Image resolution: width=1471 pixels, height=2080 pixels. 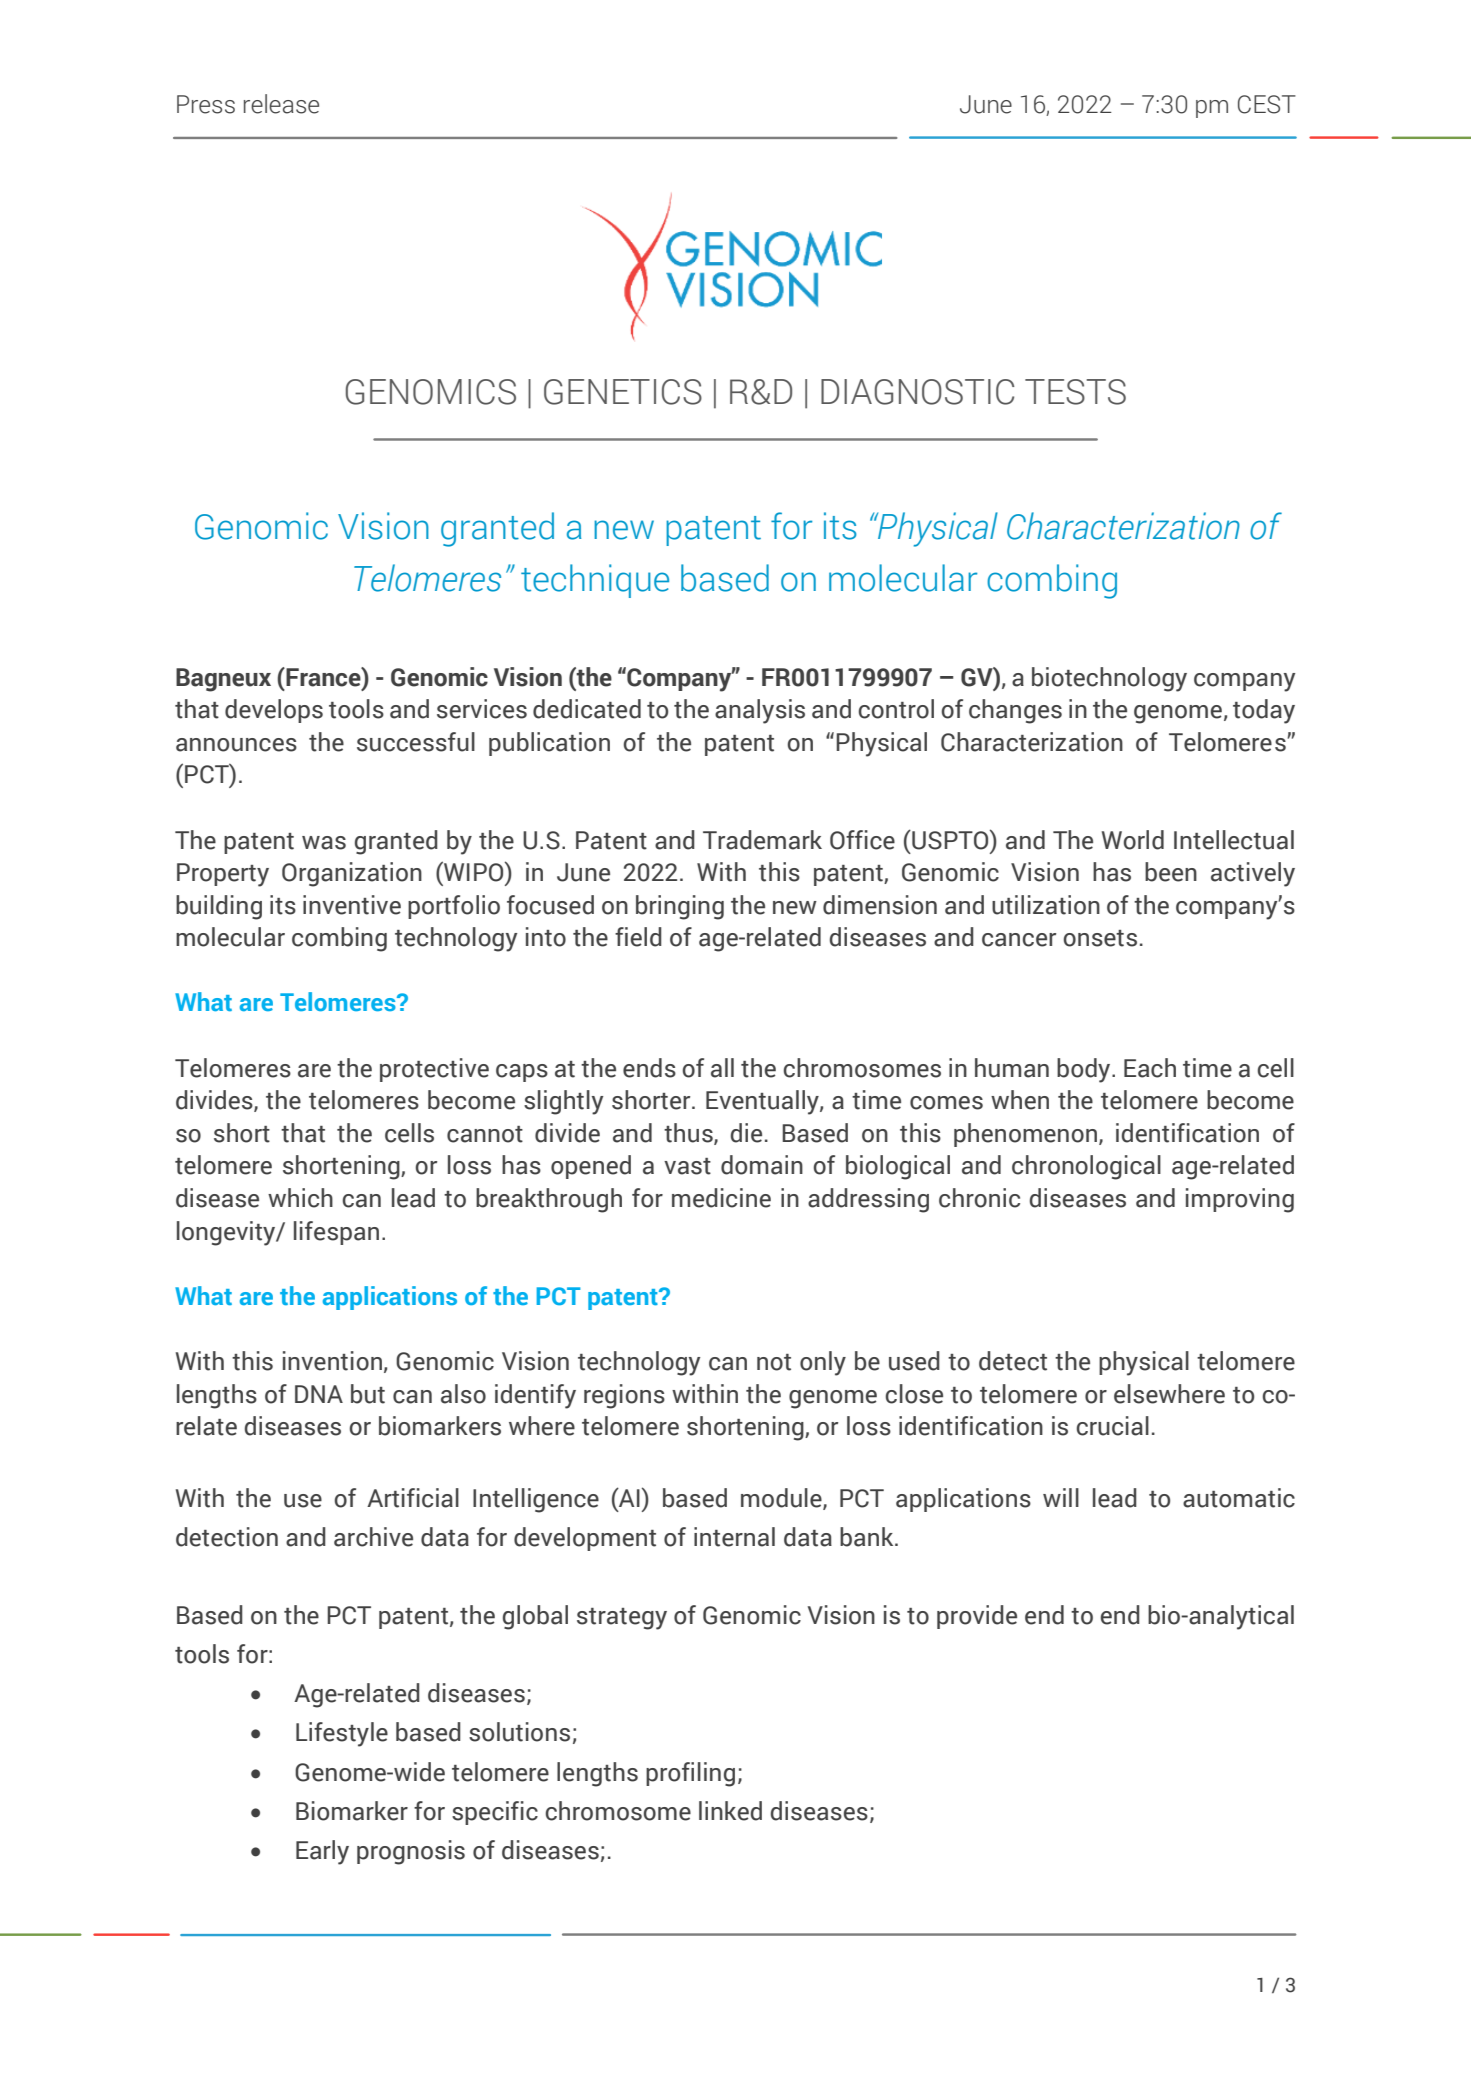 What do you see at coordinates (352, 905) in the page?
I see `inventive` at bounding box center [352, 905].
